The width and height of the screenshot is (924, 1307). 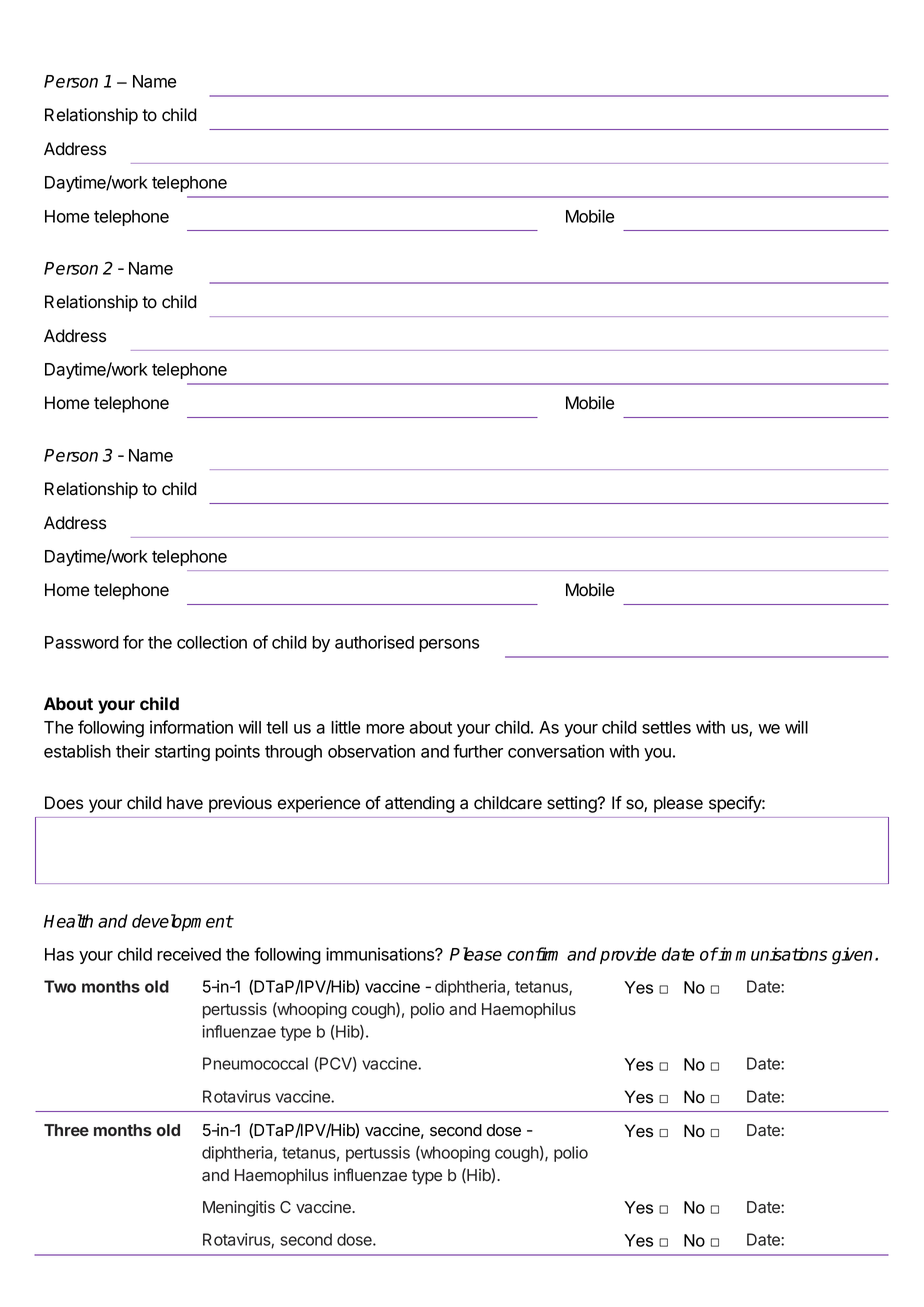 I want to click on settles, so click(x=666, y=727).
